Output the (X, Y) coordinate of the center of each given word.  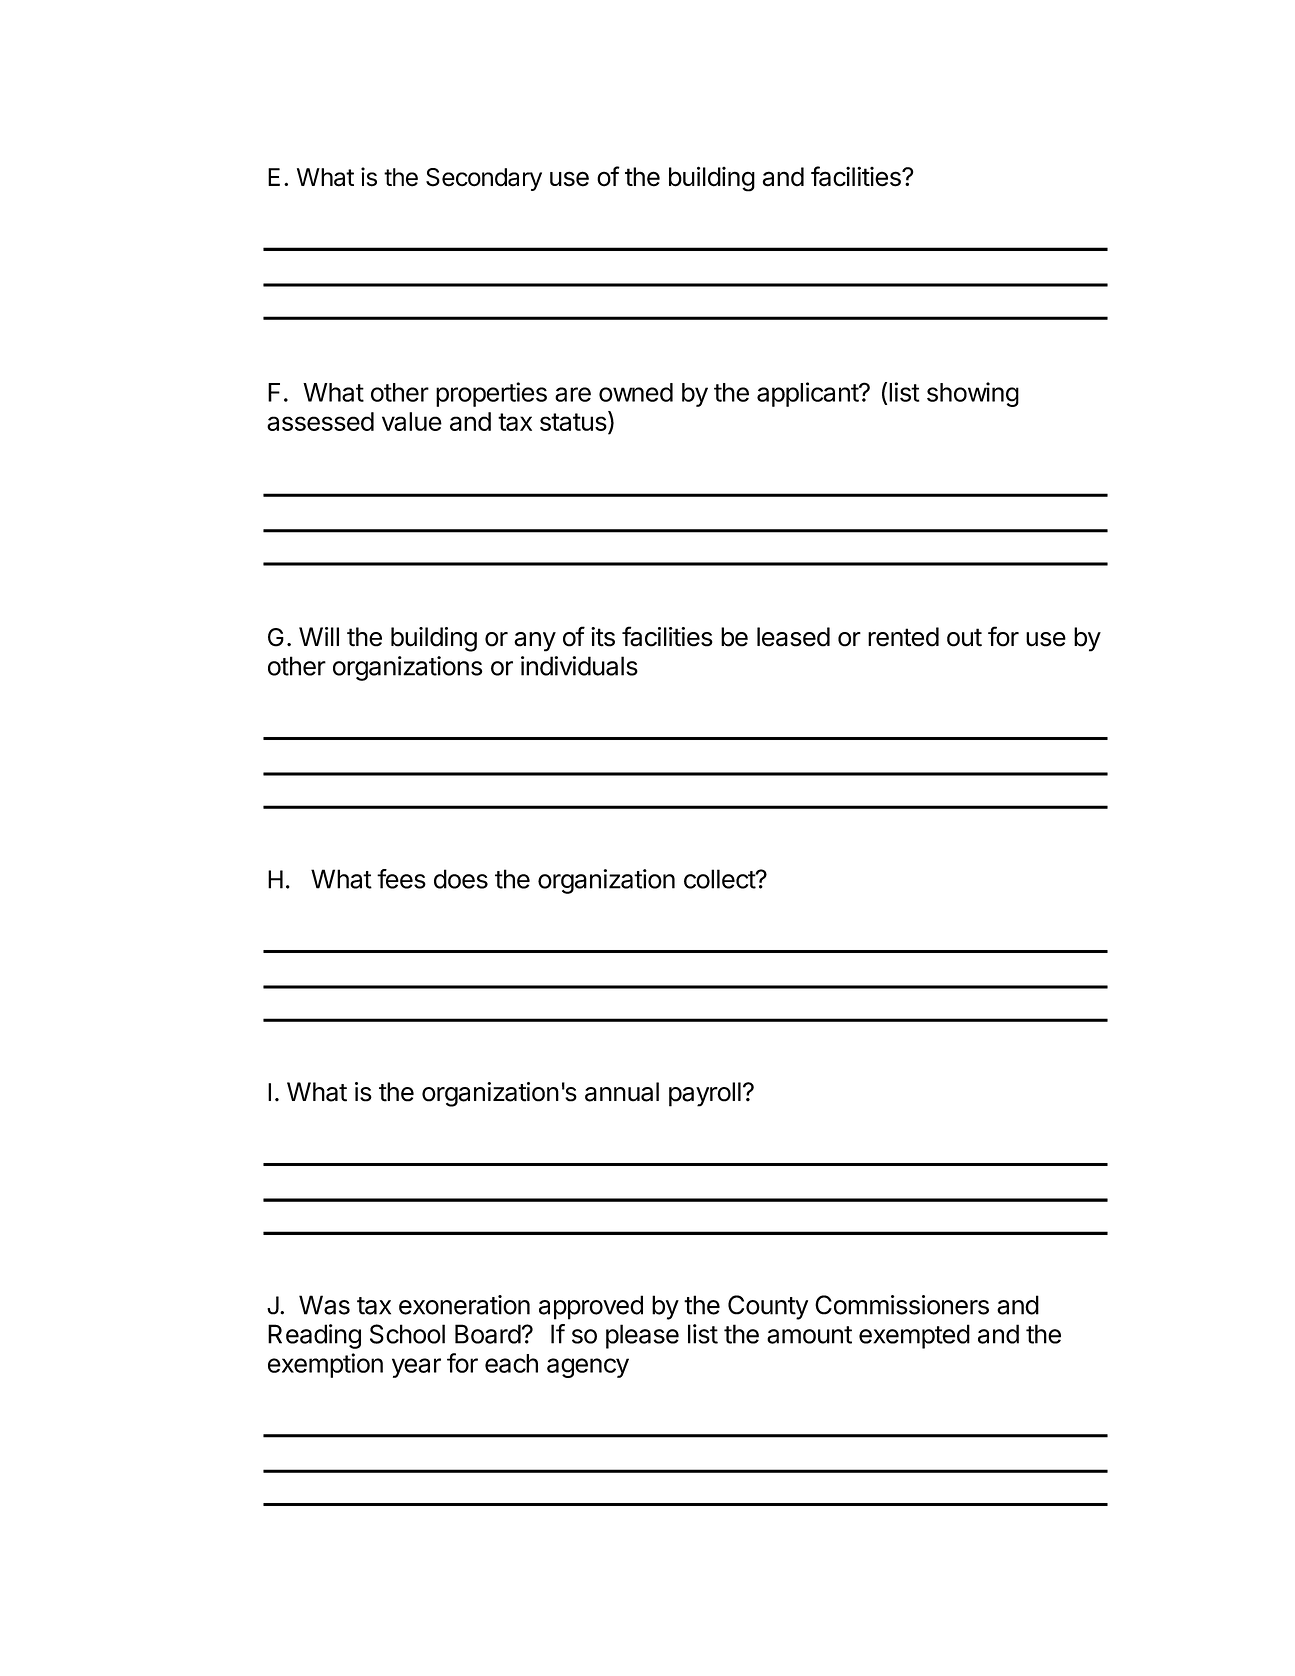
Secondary (484, 179)
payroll (705, 1094)
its (603, 637)
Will (319, 636)
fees (401, 879)
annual (622, 1092)
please (642, 1336)
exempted (914, 1336)
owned (636, 392)
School (407, 1334)
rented (903, 637)
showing (973, 394)
